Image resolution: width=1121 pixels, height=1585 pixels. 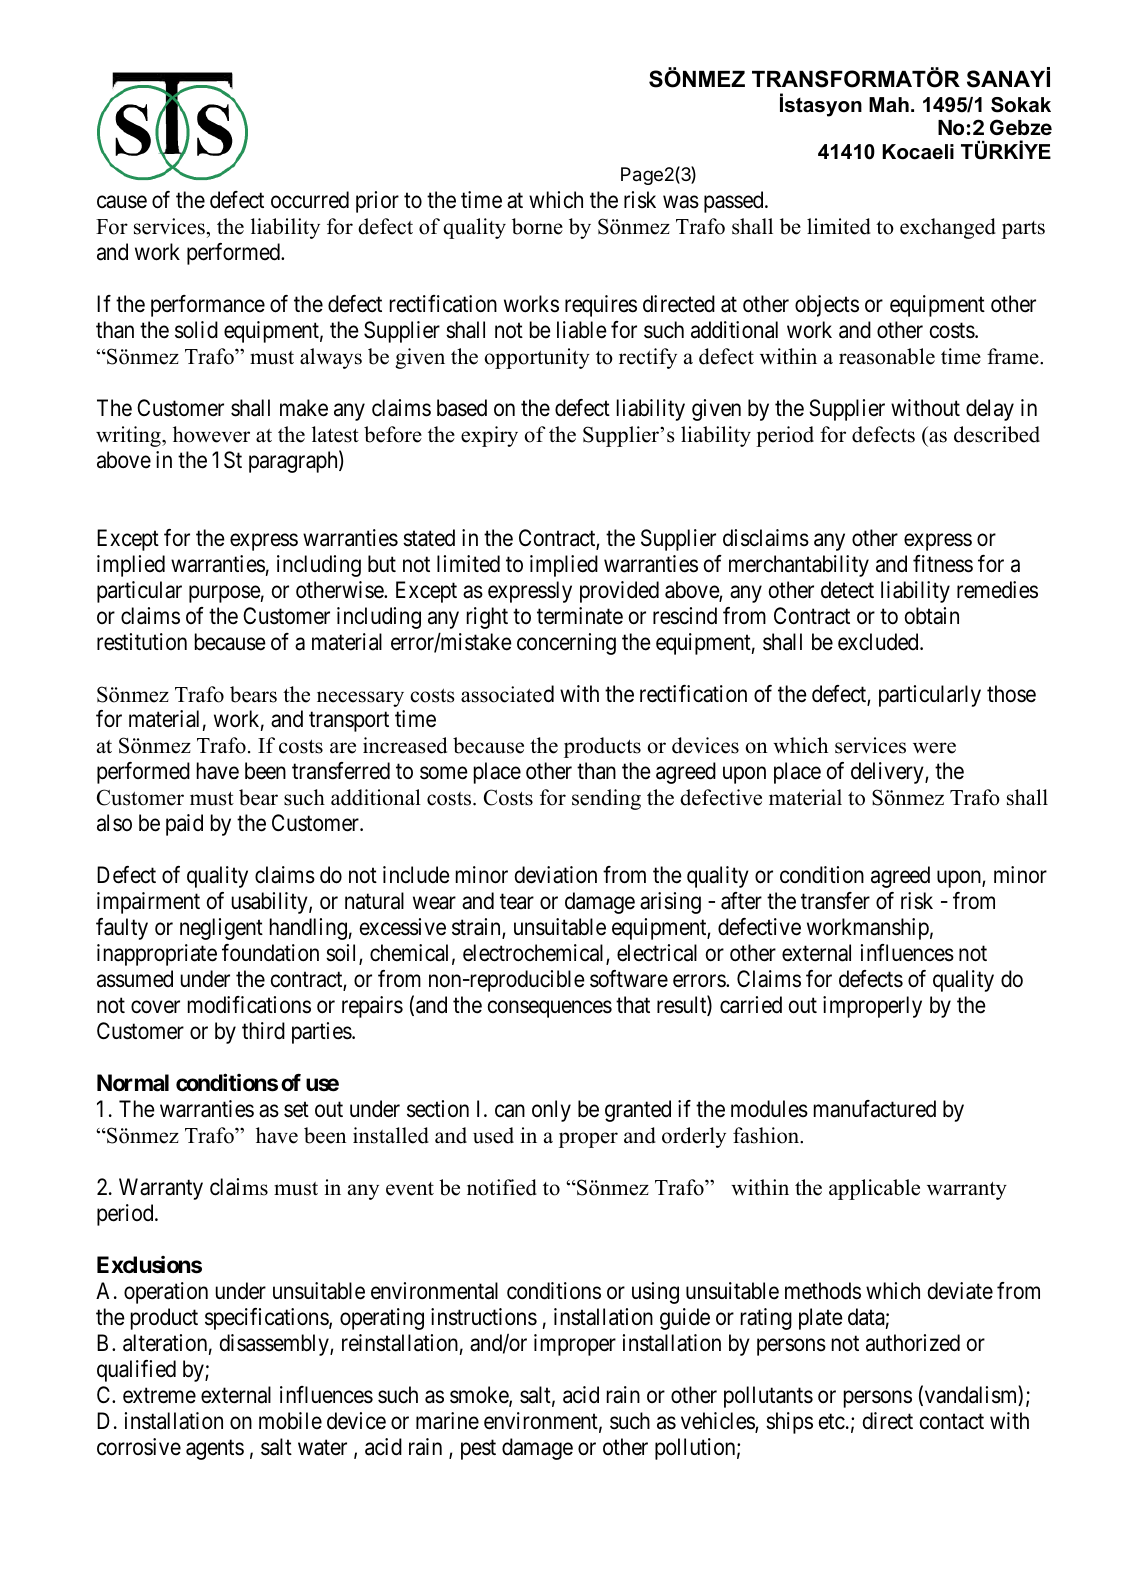 What do you see at coordinates (215, 1450) in the image?
I see `agents` at bounding box center [215, 1450].
